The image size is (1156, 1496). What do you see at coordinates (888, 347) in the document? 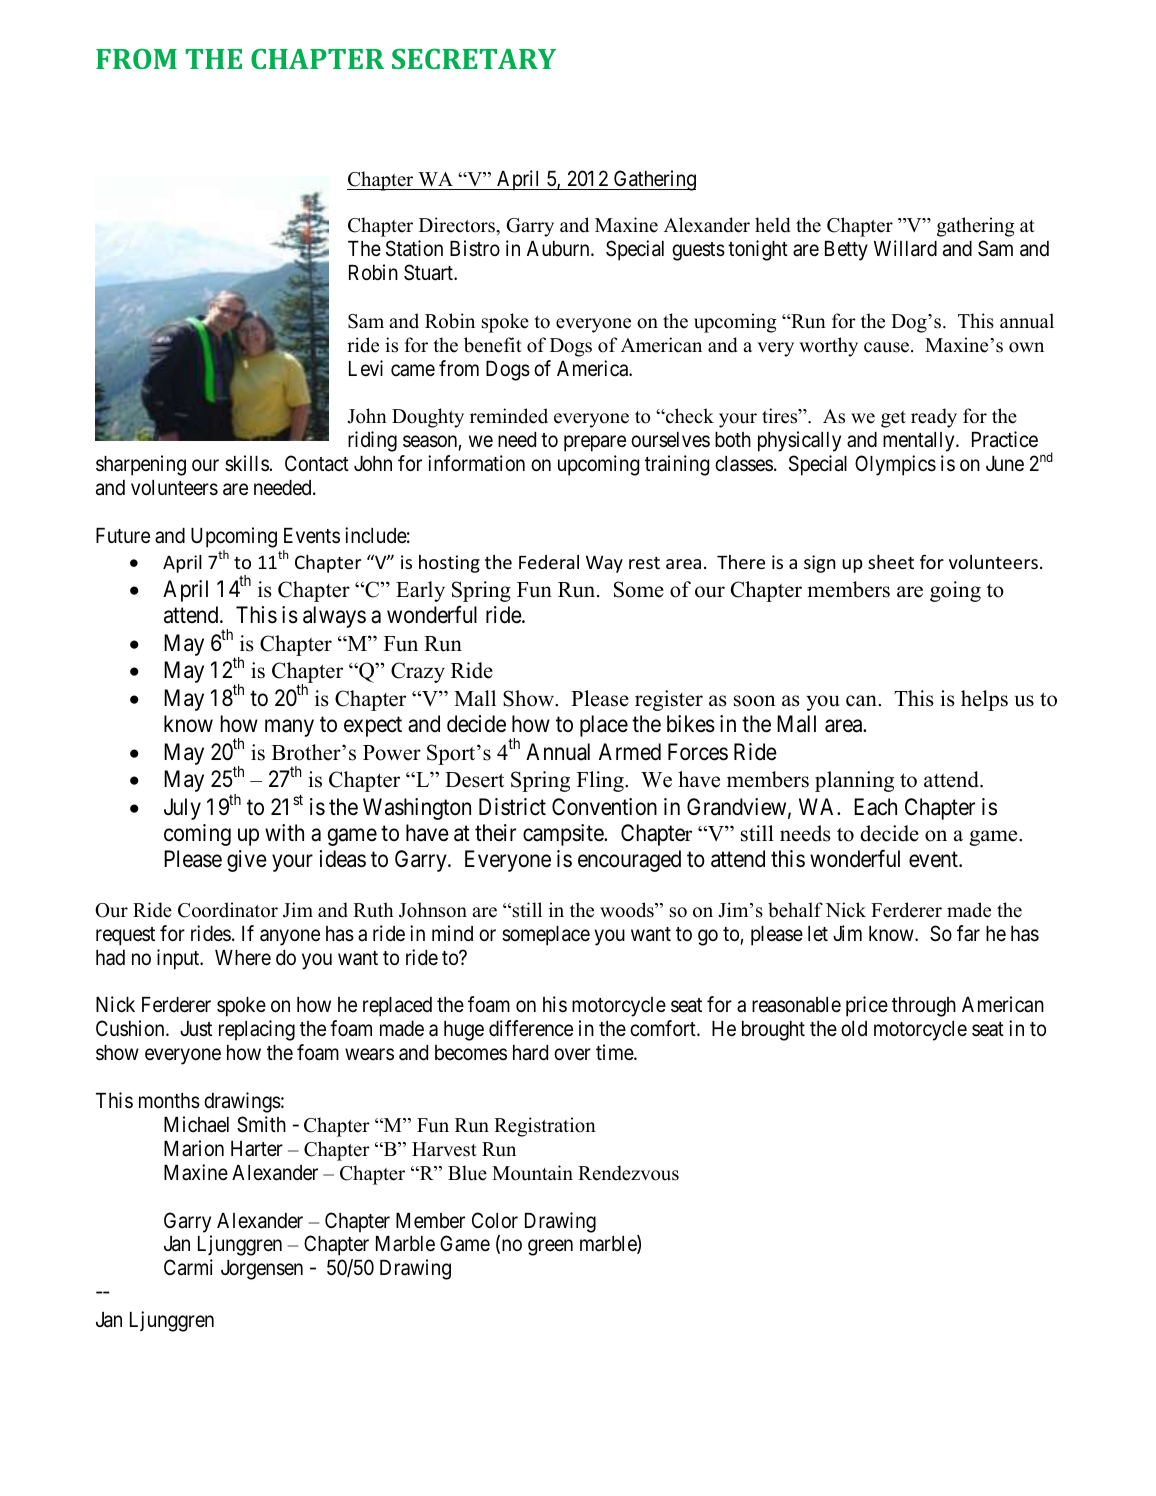
I see `cause` at bounding box center [888, 347].
